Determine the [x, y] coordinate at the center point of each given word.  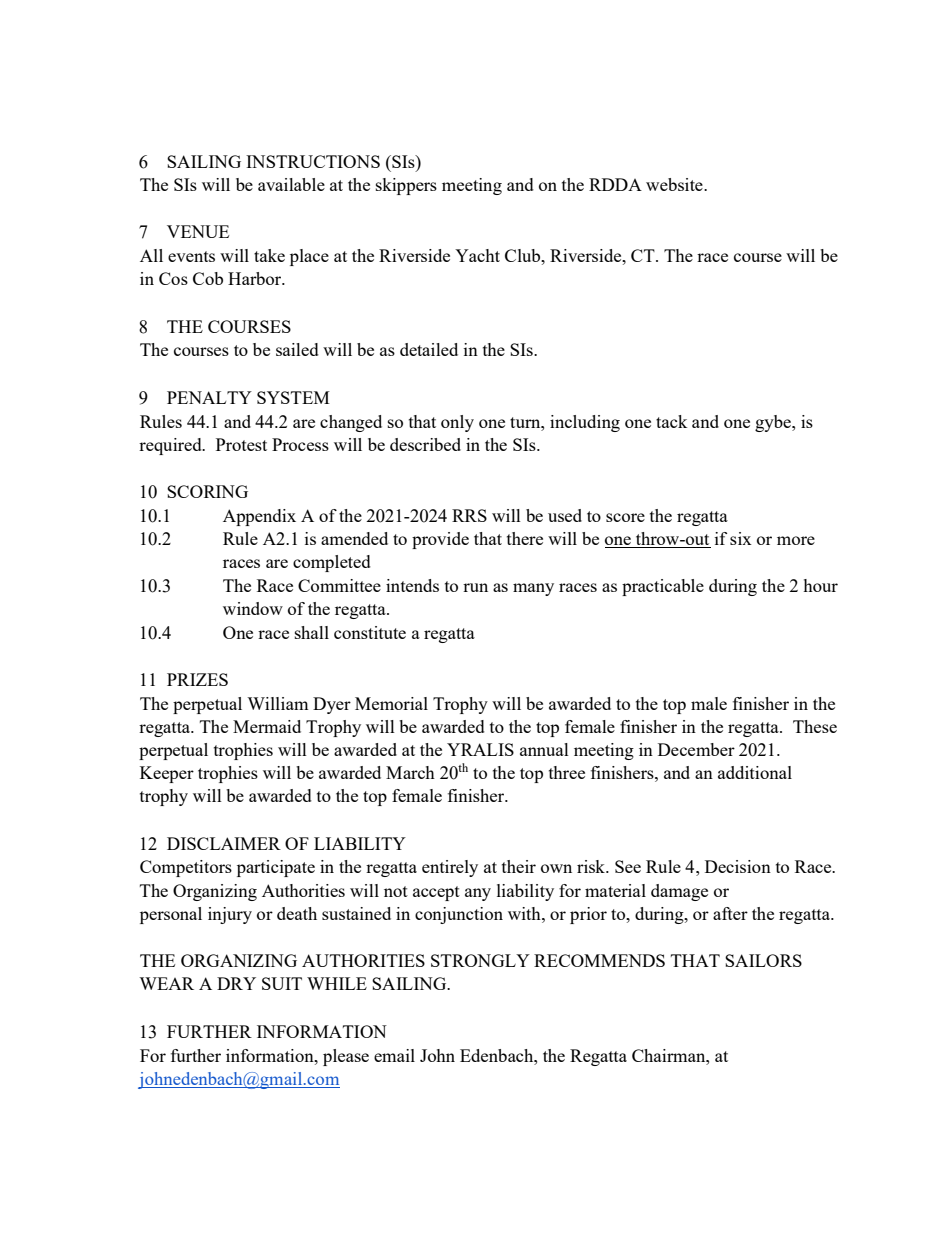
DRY [236, 983]
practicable [663, 587]
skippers [406, 186]
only [457, 423]
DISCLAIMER [224, 843]
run [475, 587]
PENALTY [209, 397]
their [519, 866]
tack [671, 421]
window [253, 608]
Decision [738, 866]
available [291, 184]
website [675, 184]
